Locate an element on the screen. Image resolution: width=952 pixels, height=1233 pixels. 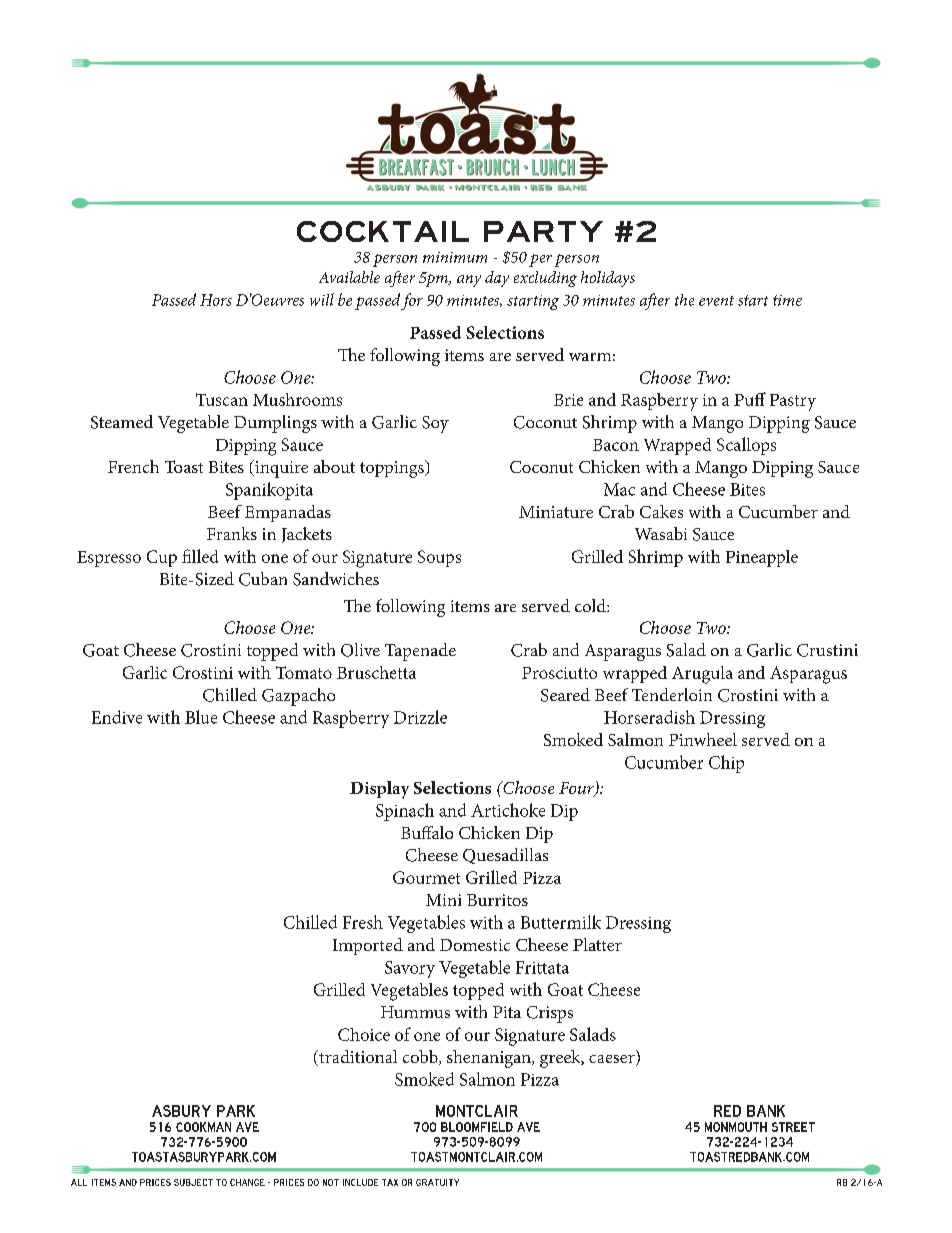
will is located at coordinates (322, 299).
